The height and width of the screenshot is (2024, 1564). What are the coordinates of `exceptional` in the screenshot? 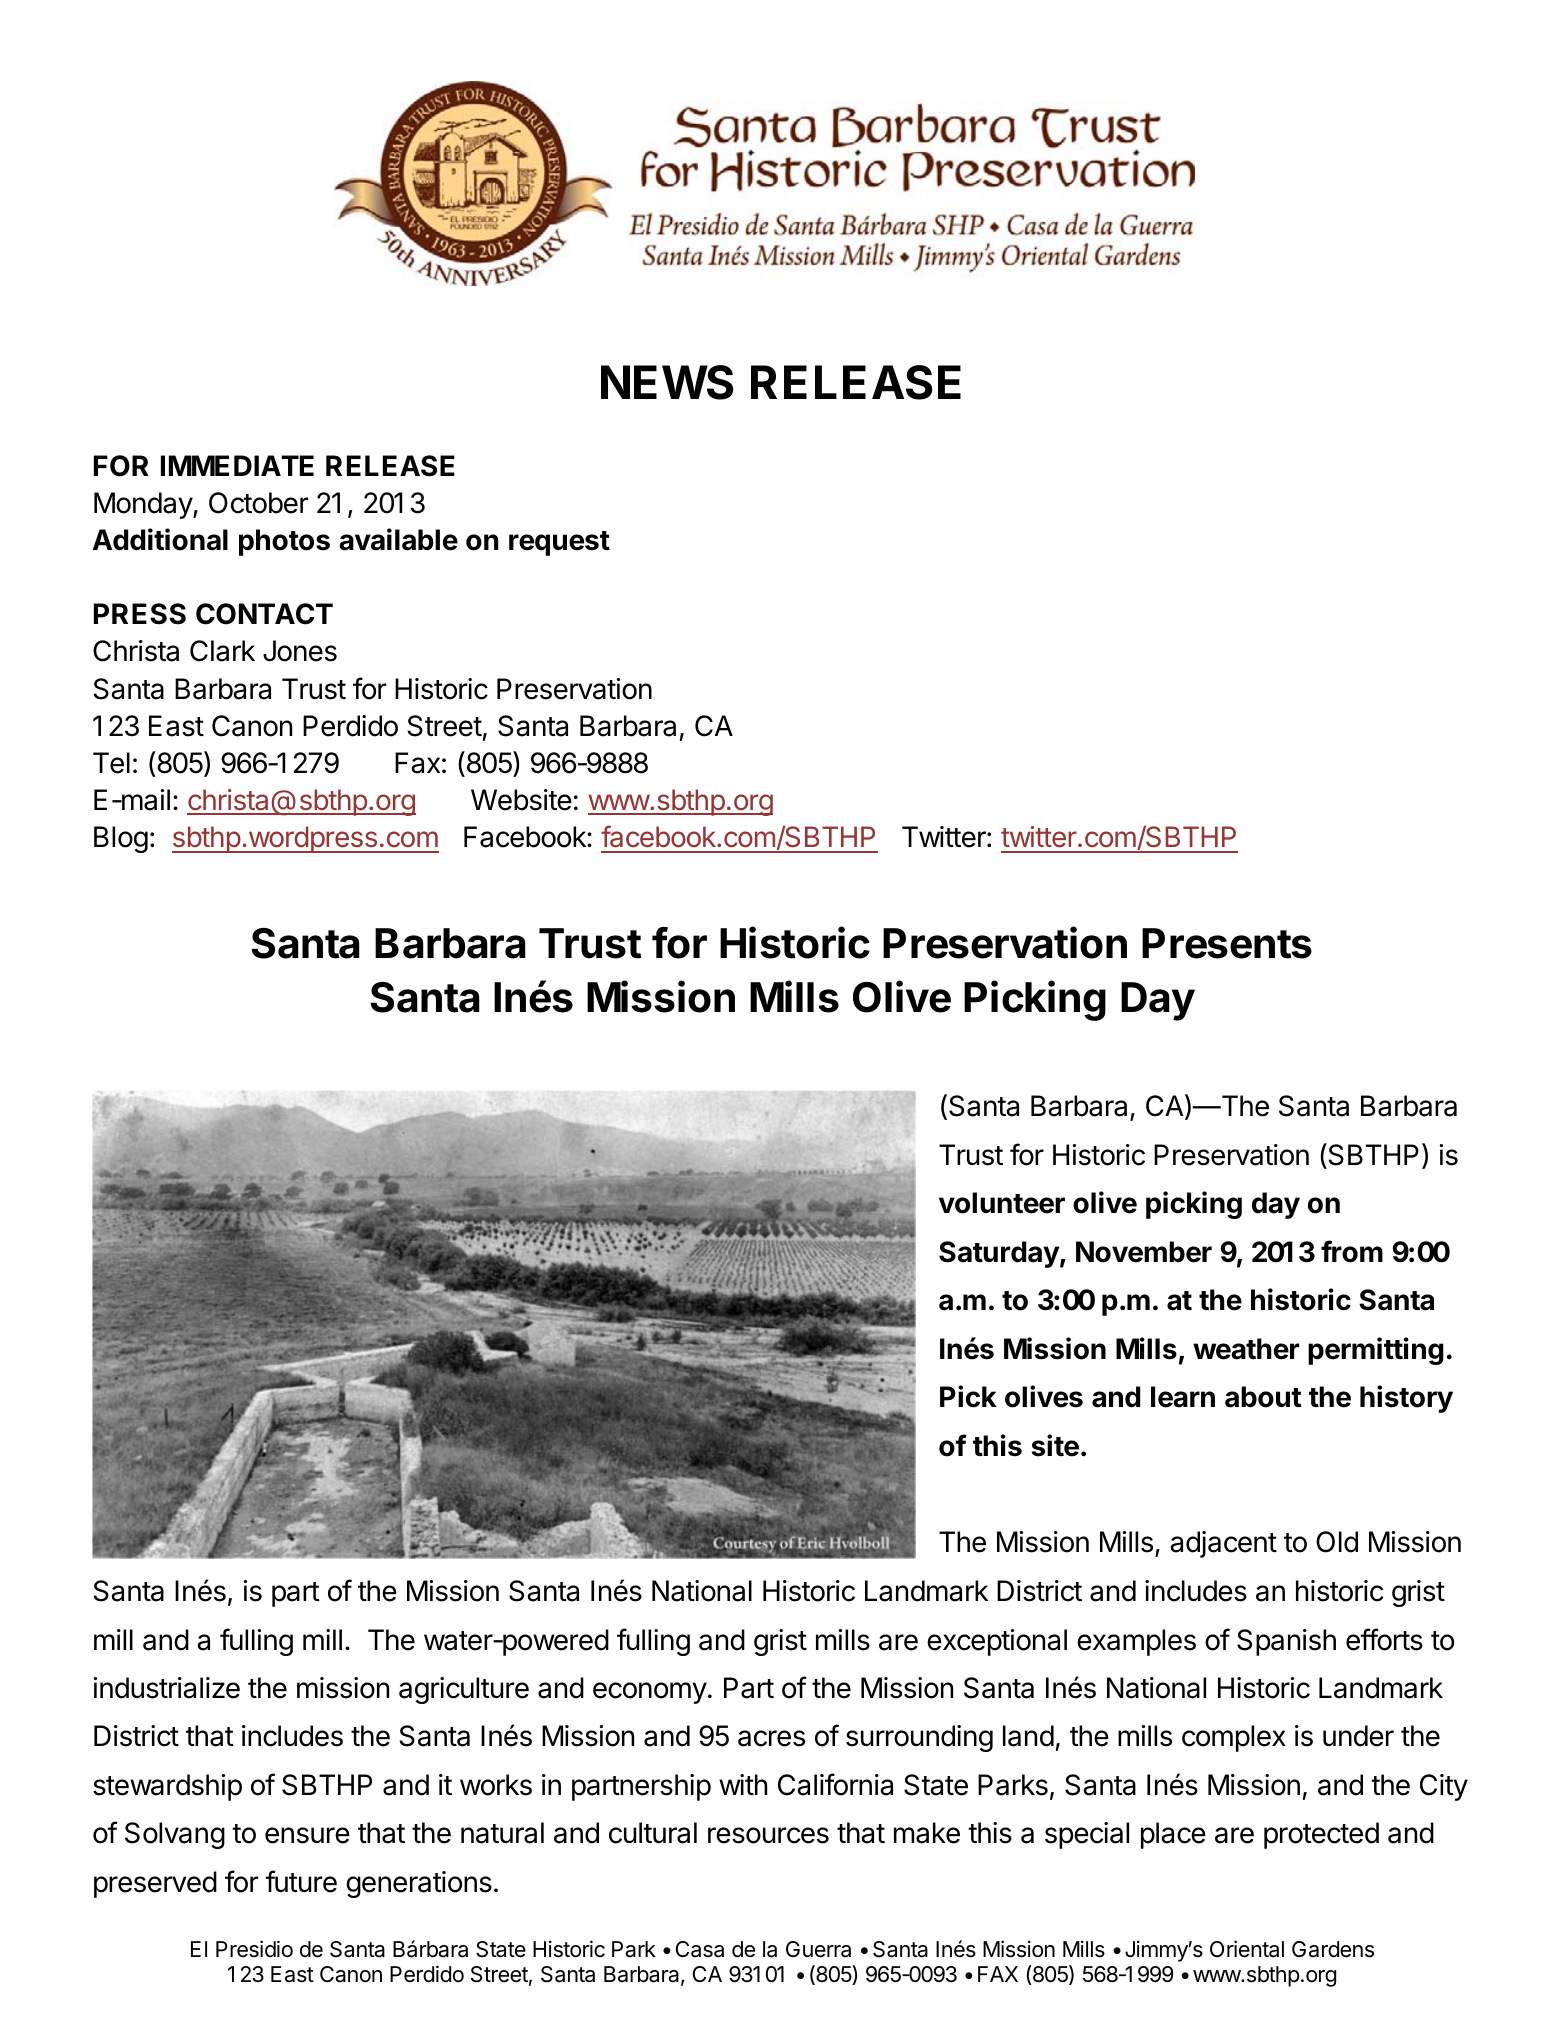 It's located at (997, 1642).
